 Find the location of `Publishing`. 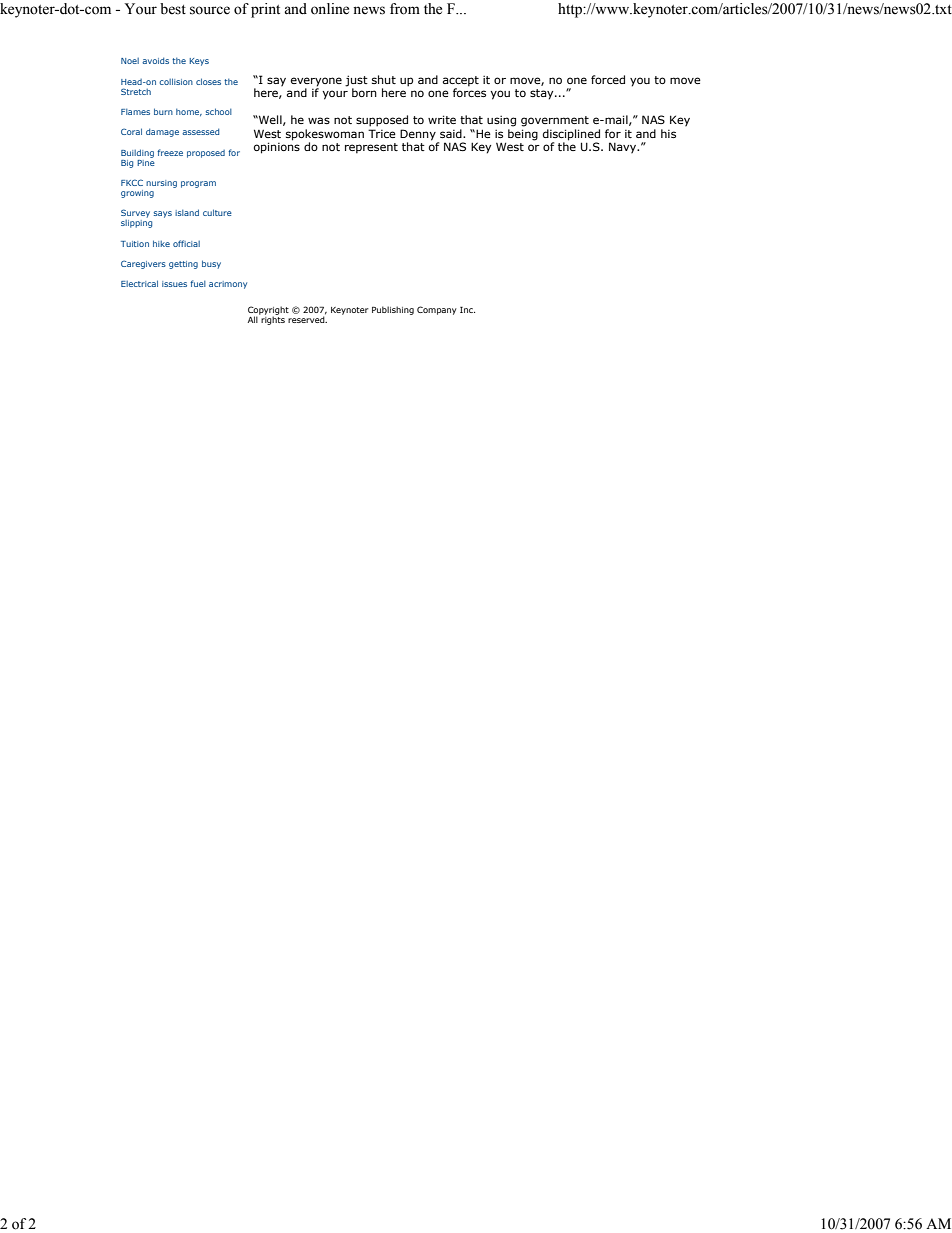

Publishing is located at coordinates (393, 310).
